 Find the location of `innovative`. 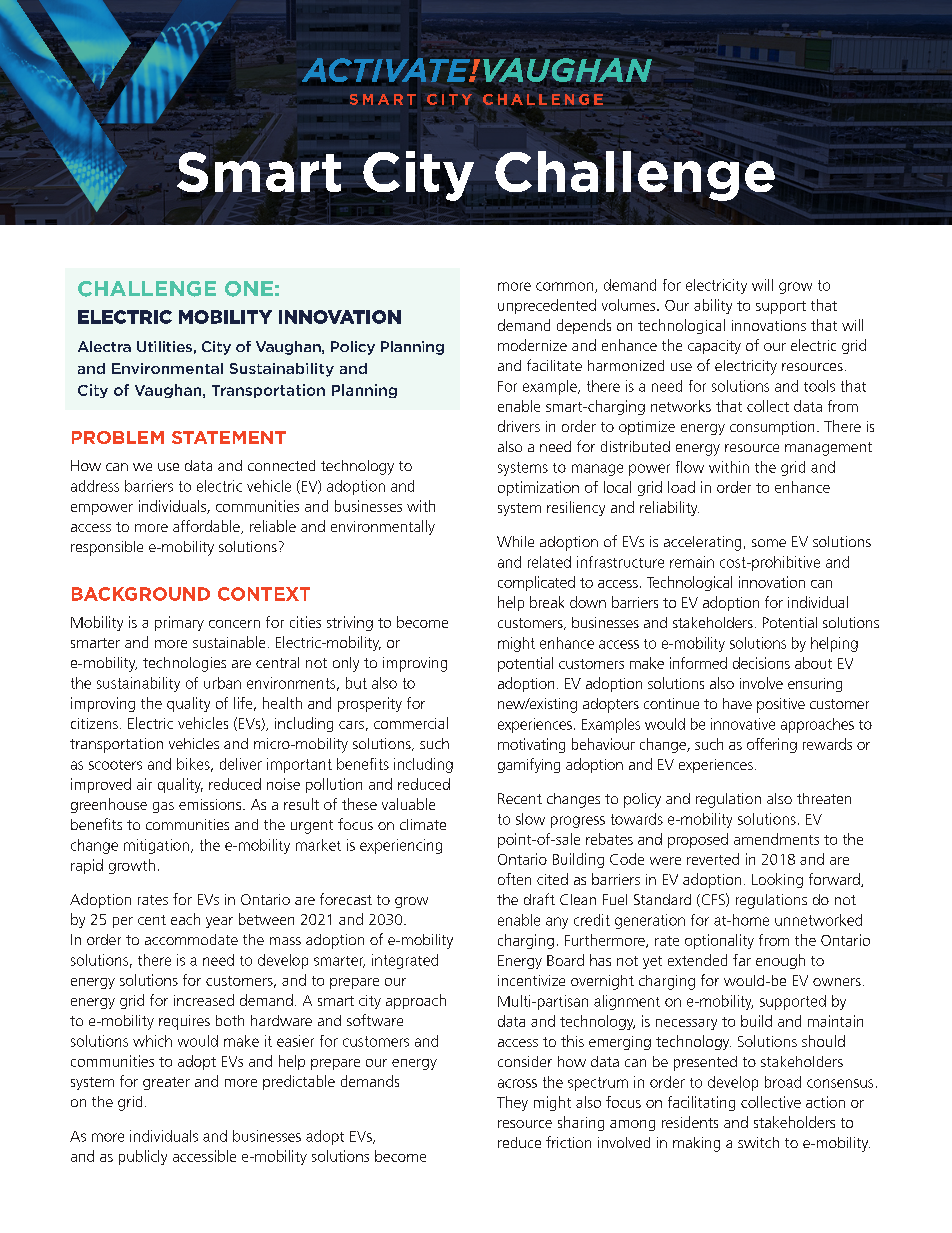

innovative is located at coordinates (743, 724).
